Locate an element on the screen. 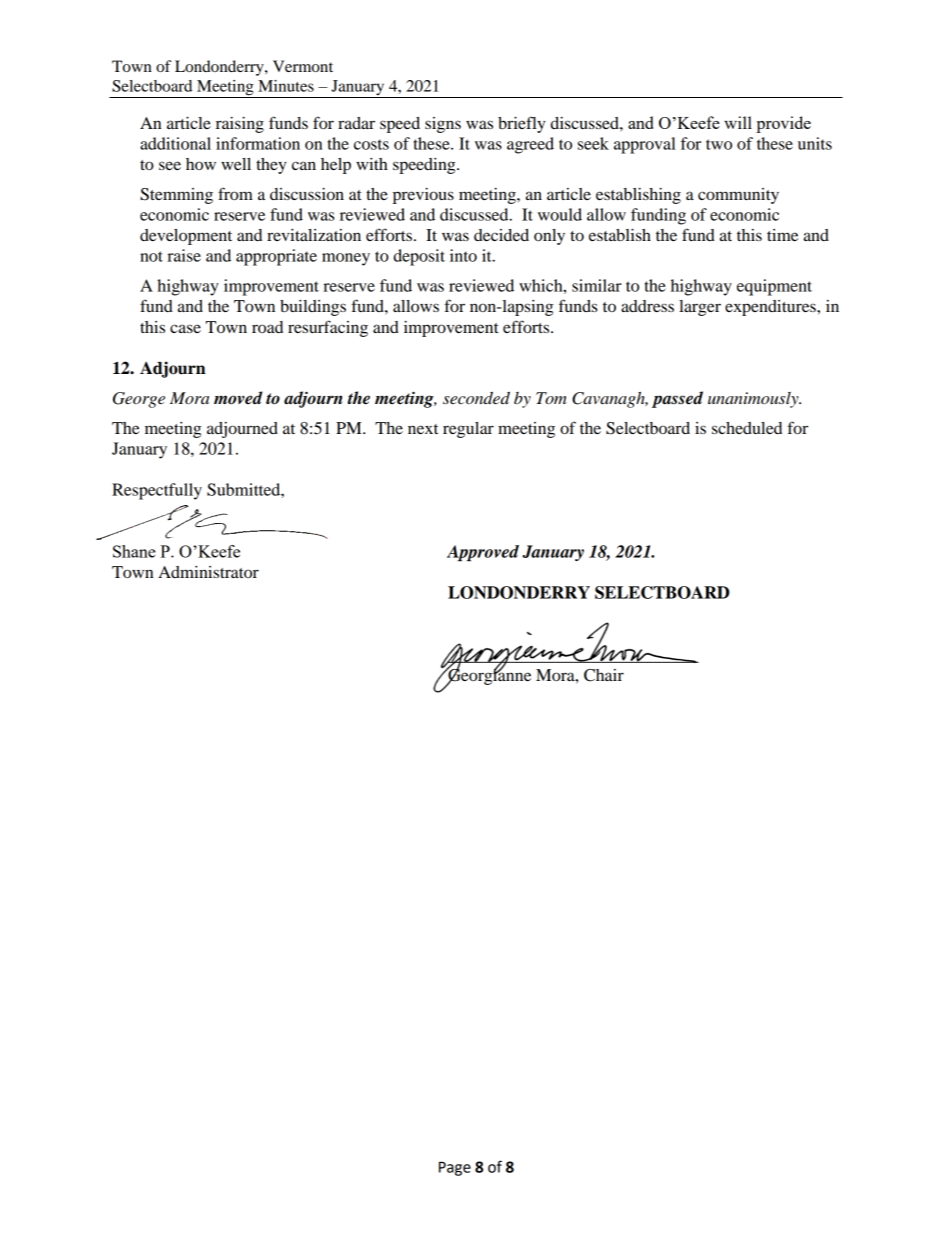  case is located at coordinates (185, 328).
